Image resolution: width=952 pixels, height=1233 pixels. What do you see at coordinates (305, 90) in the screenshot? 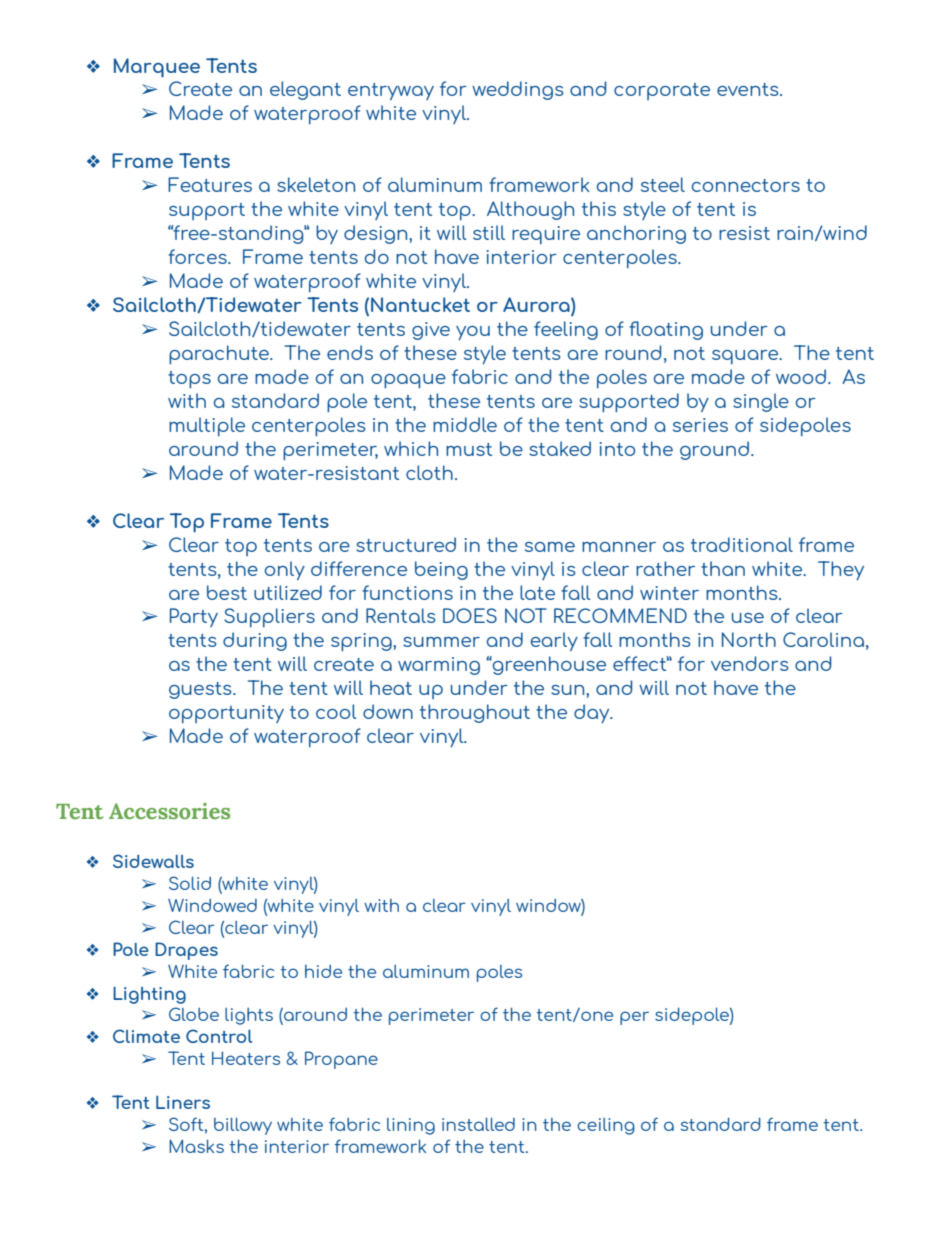
I see `elegant` at bounding box center [305, 90].
